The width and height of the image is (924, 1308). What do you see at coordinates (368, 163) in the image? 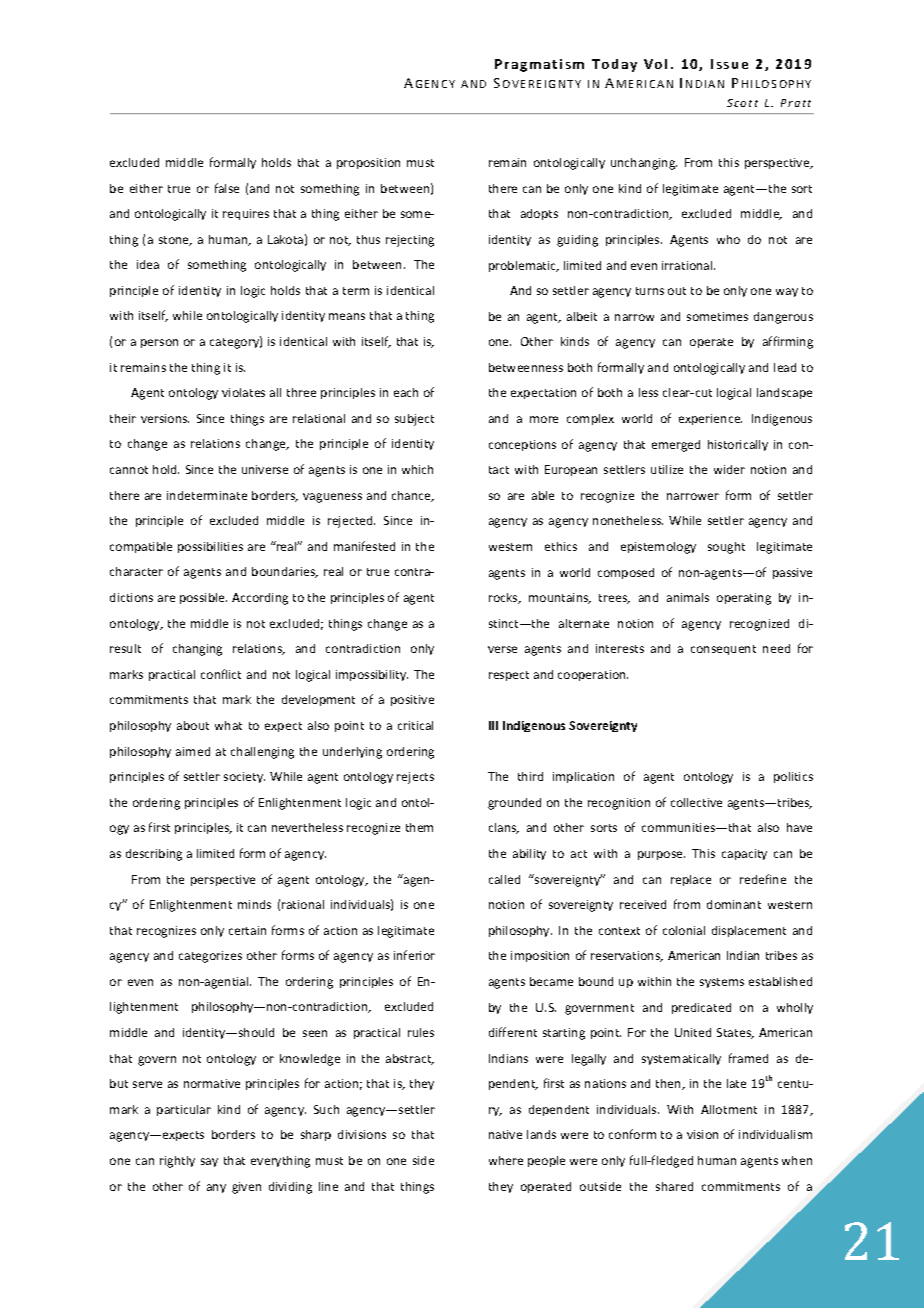
I see `proposition` at bounding box center [368, 163].
